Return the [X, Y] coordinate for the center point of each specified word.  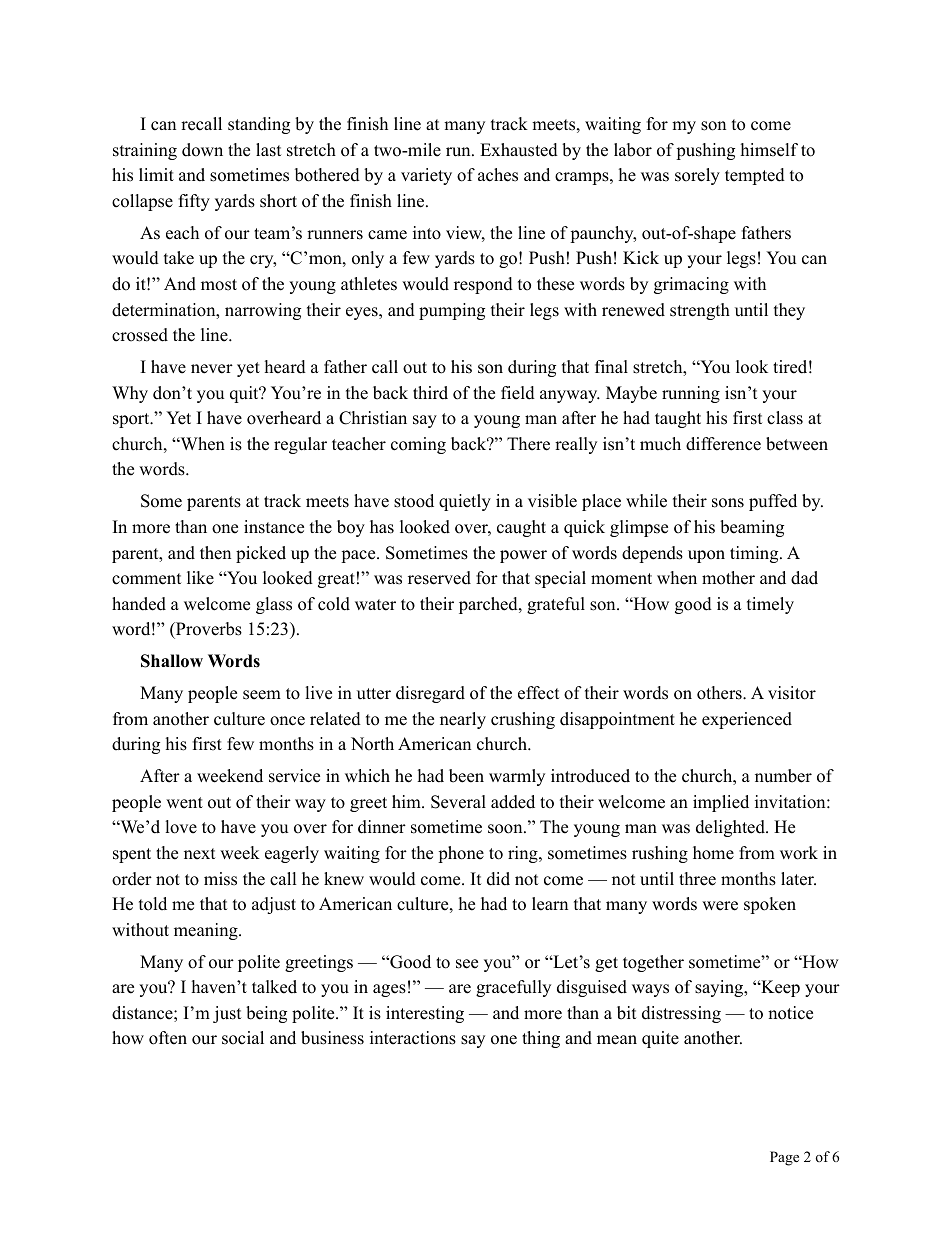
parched [489, 605]
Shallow [172, 661]
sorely [697, 176]
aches [498, 175]
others [720, 693]
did [498, 879]
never [212, 369]
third [430, 393]
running [691, 394]
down [202, 150]
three [697, 879]
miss [220, 879]
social [243, 1038]
